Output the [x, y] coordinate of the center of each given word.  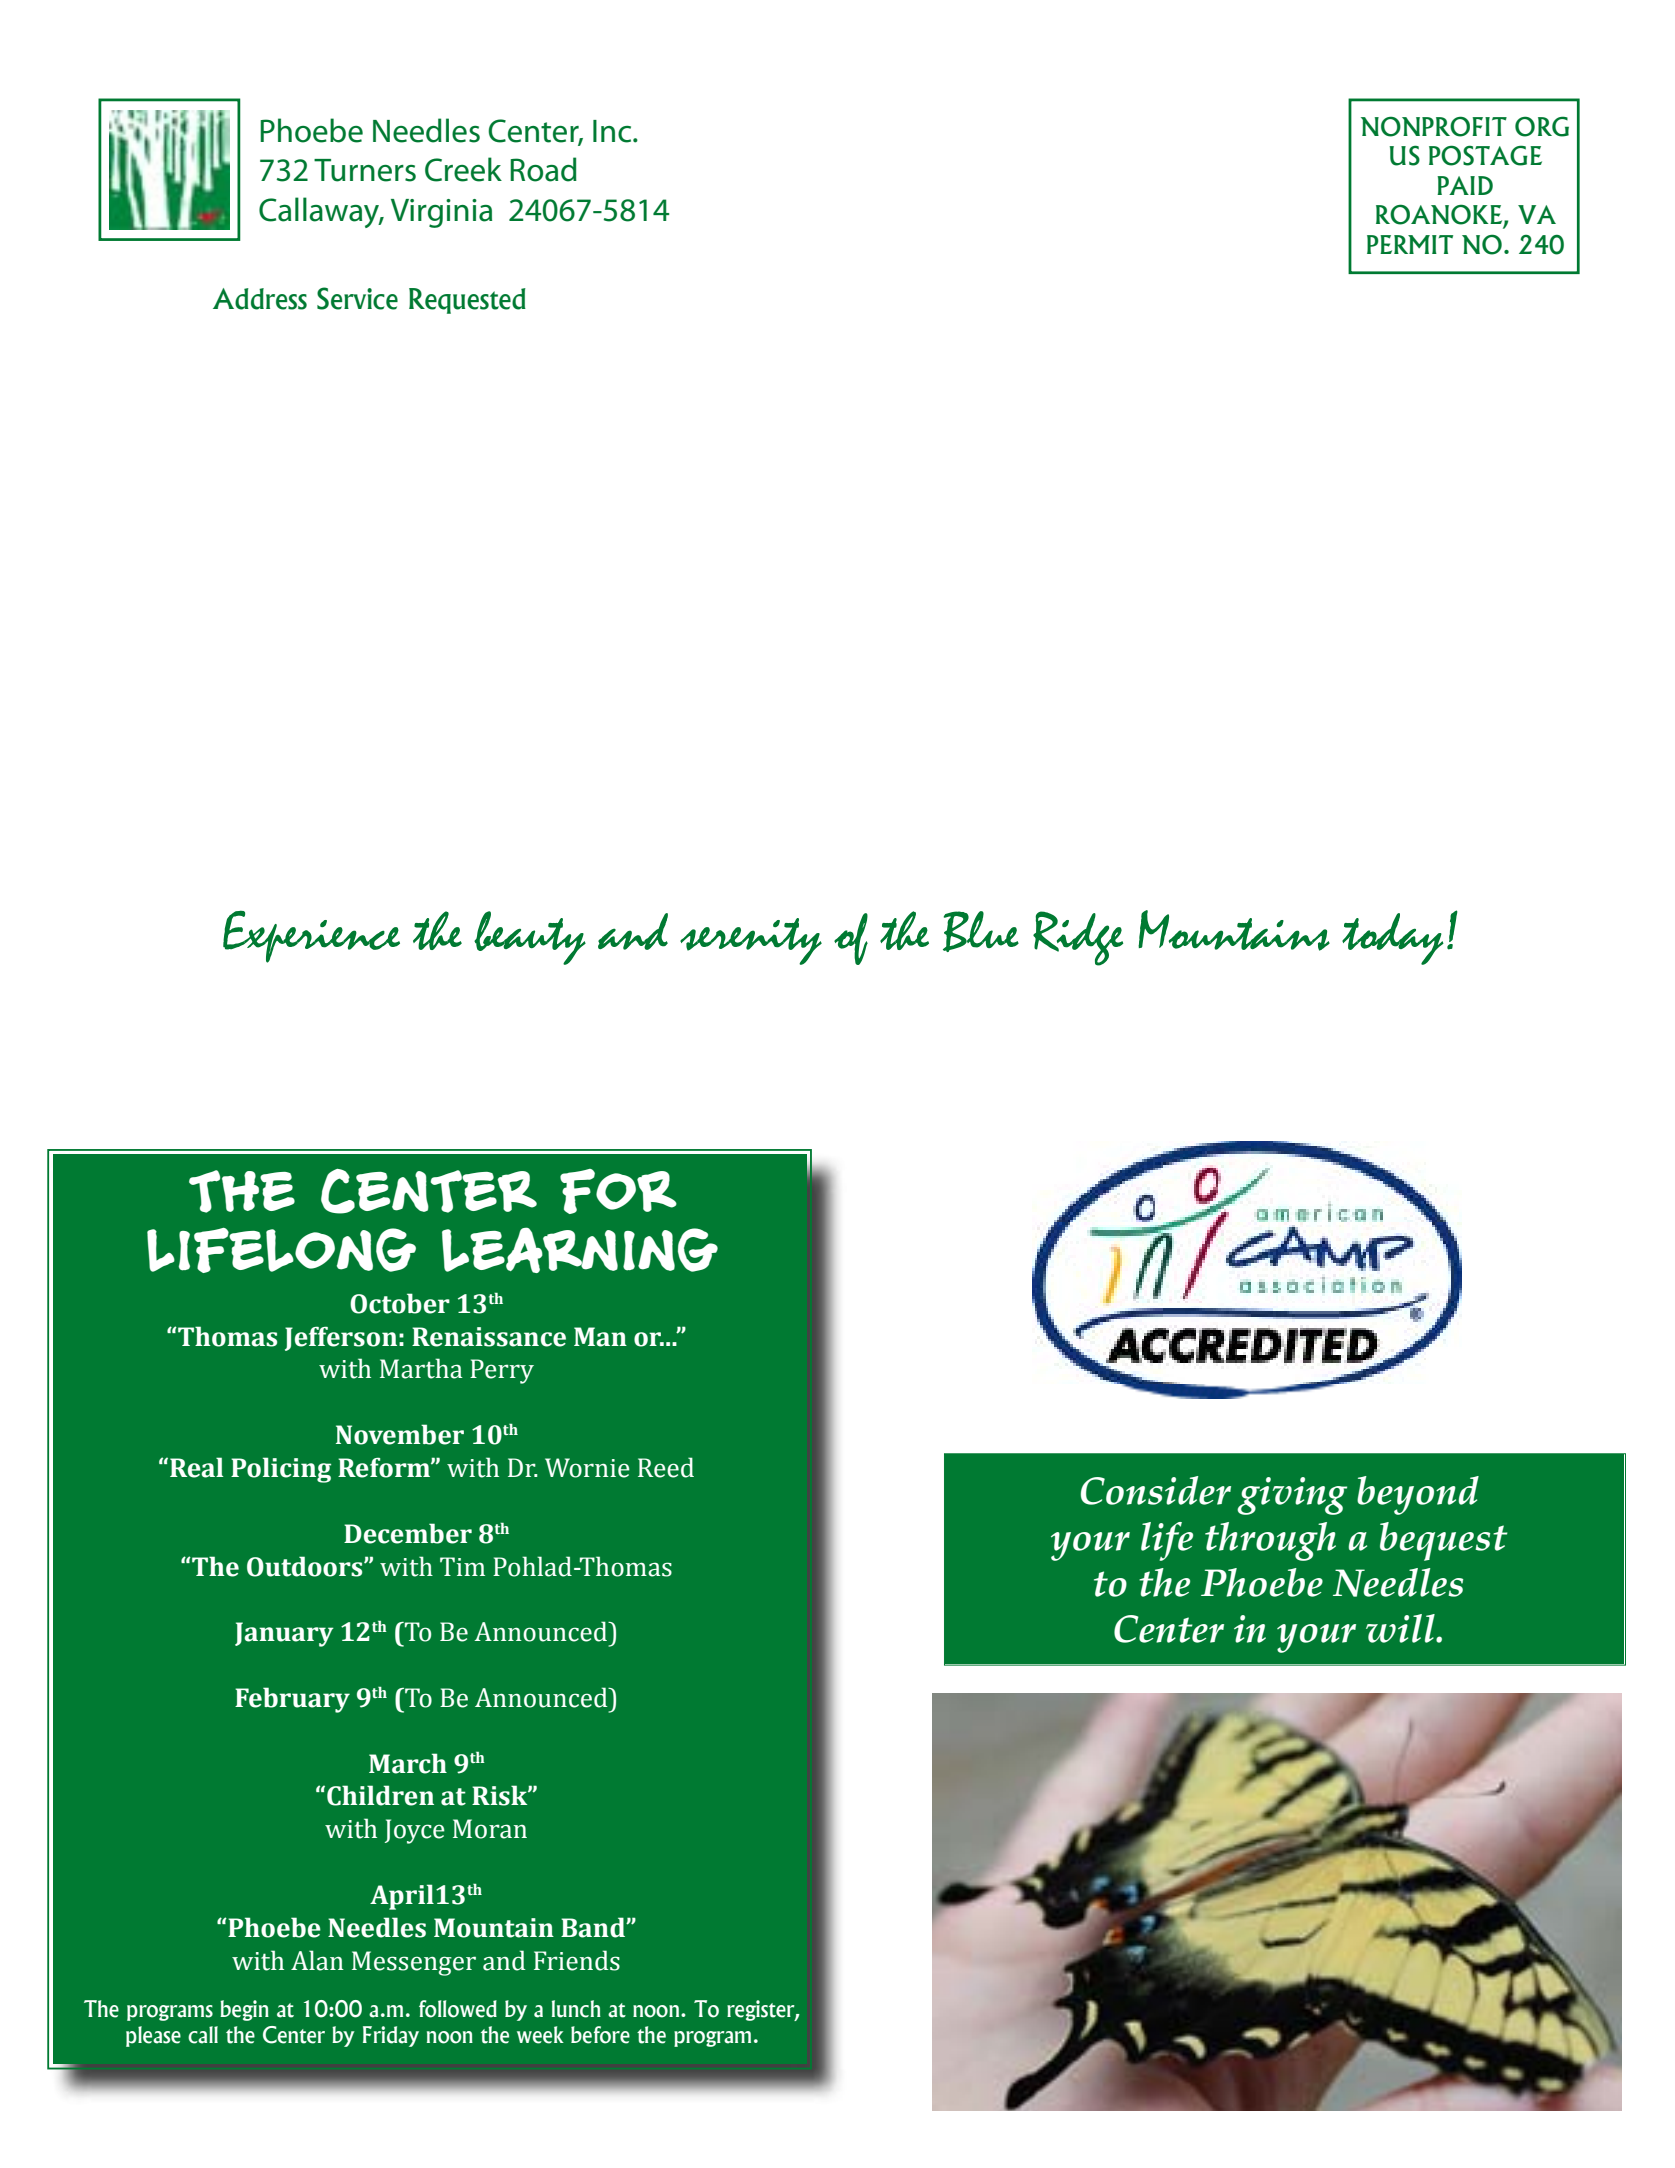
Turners [365, 170]
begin [244, 2010]
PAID [1465, 185]
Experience [311, 936]
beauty [530, 938]
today [1393, 939]
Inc [613, 131]
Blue [981, 931]
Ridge [1078, 938]
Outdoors [306, 1566]
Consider [1156, 1490]
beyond [1418, 1495]
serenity [751, 941]
